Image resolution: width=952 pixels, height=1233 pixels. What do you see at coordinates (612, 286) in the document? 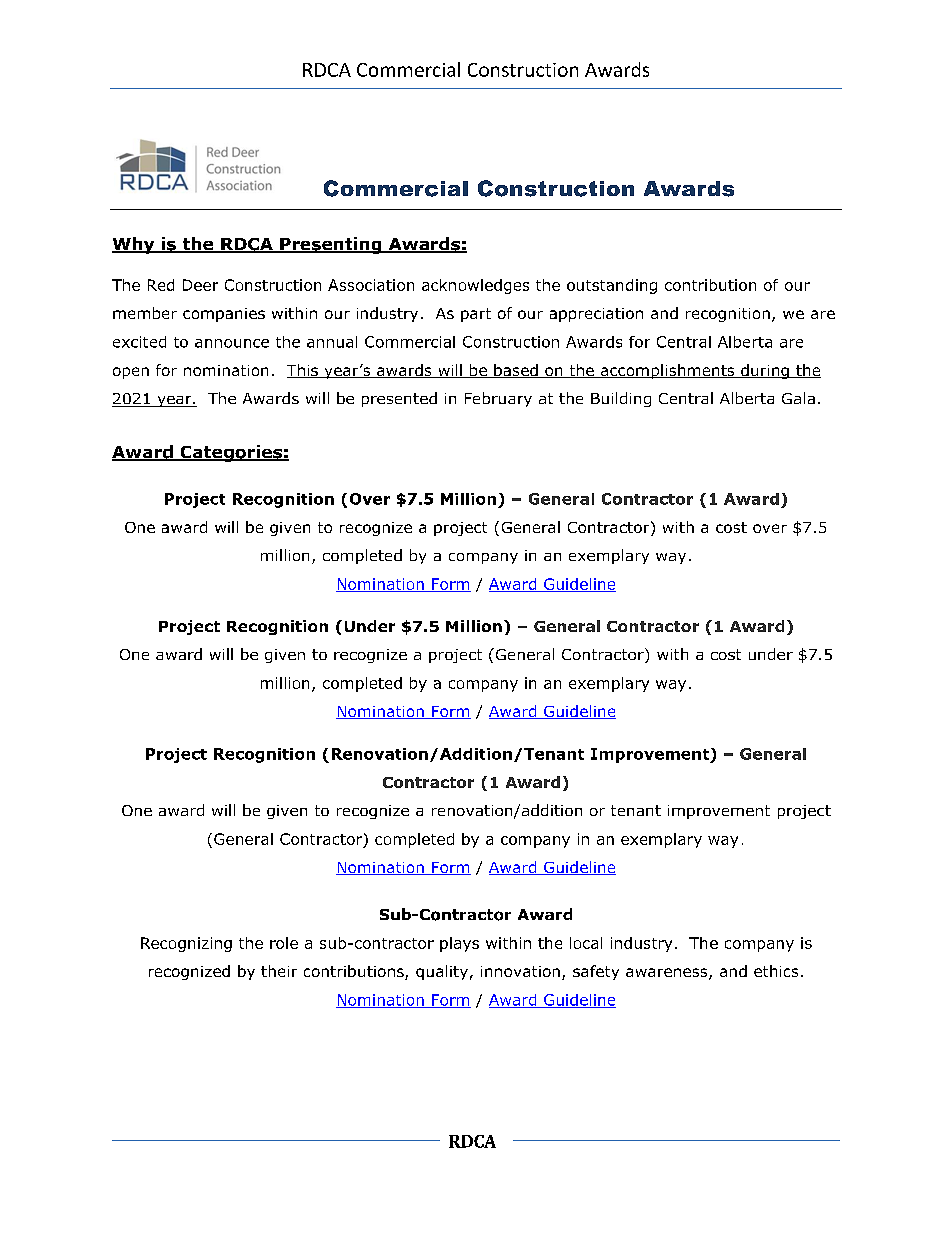
I see `outstanding` at bounding box center [612, 286].
